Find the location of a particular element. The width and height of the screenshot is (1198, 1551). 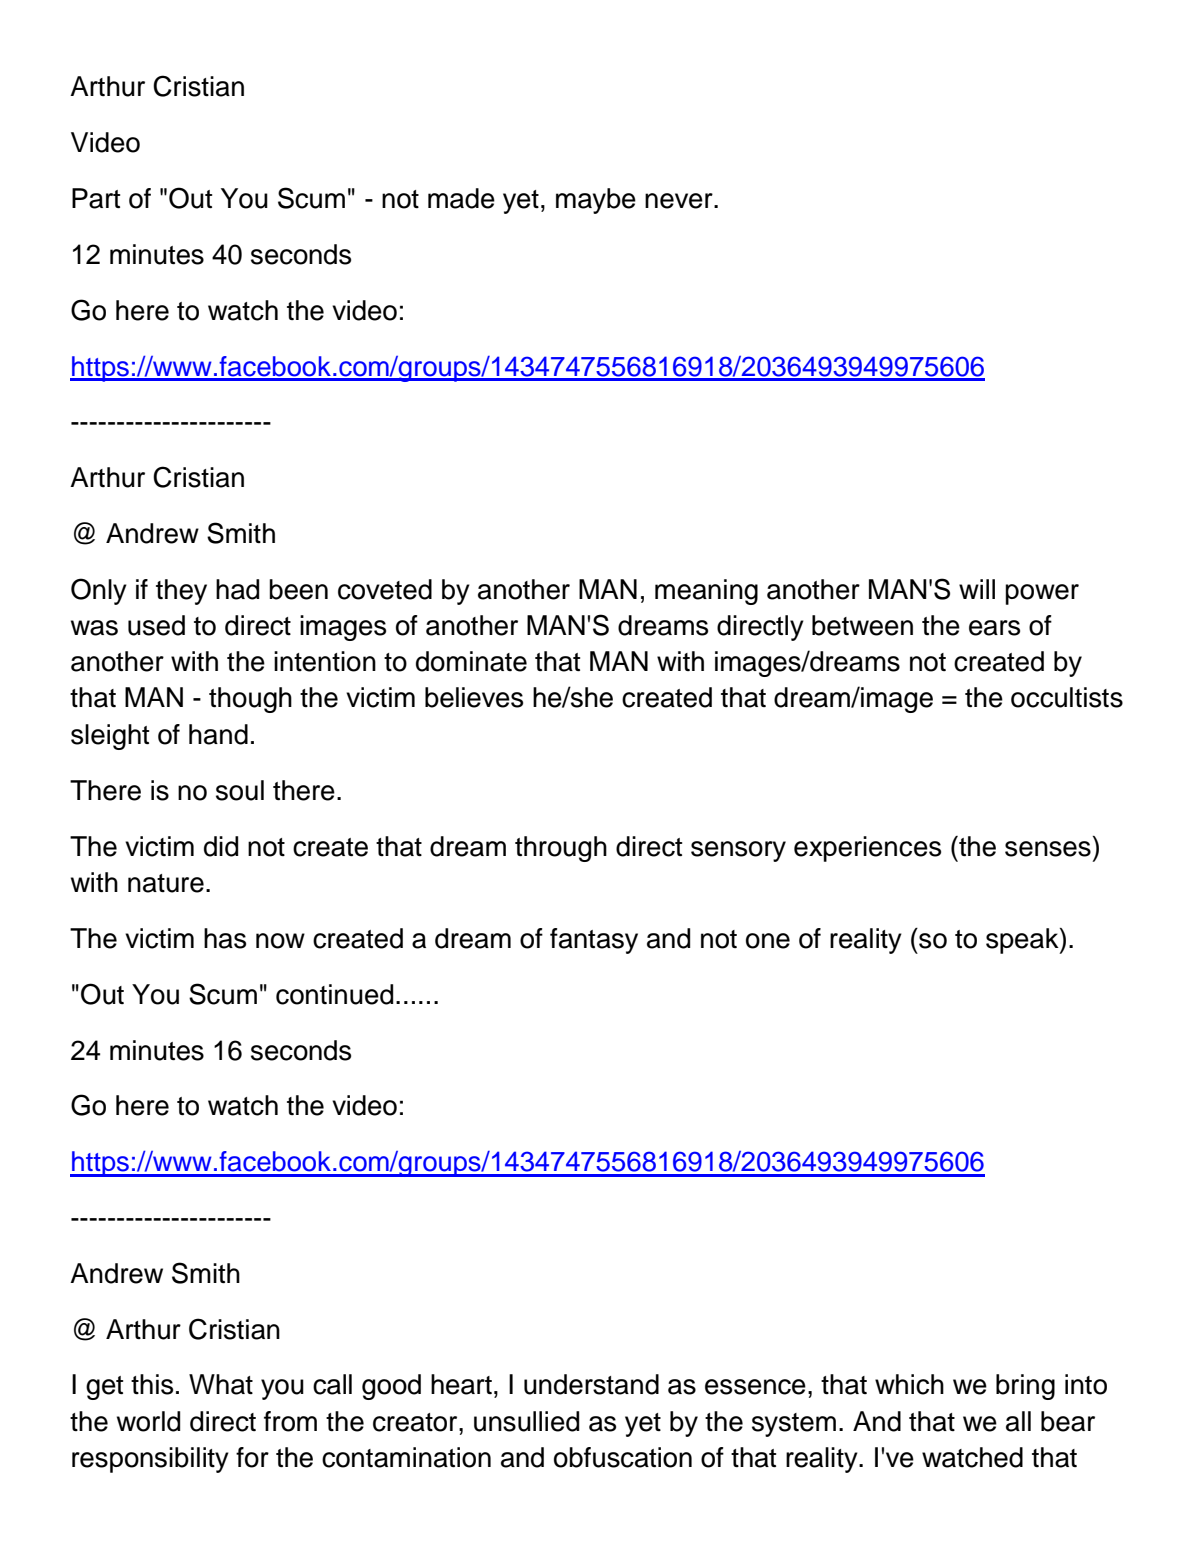

maybe is located at coordinates (596, 201).
